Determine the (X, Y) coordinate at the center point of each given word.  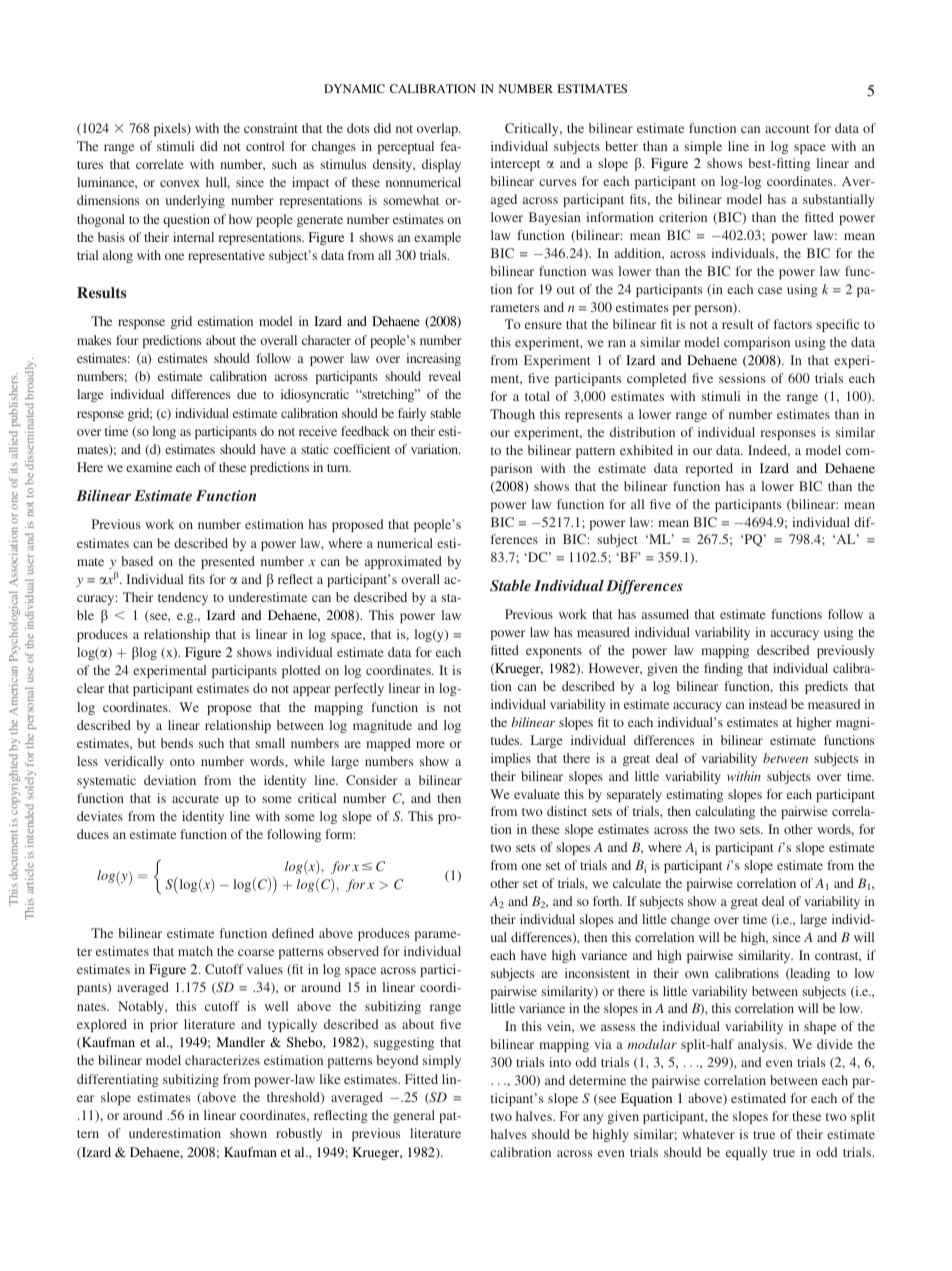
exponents (554, 652)
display (441, 165)
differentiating (118, 1080)
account (787, 129)
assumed (665, 614)
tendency (183, 598)
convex (180, 183)
